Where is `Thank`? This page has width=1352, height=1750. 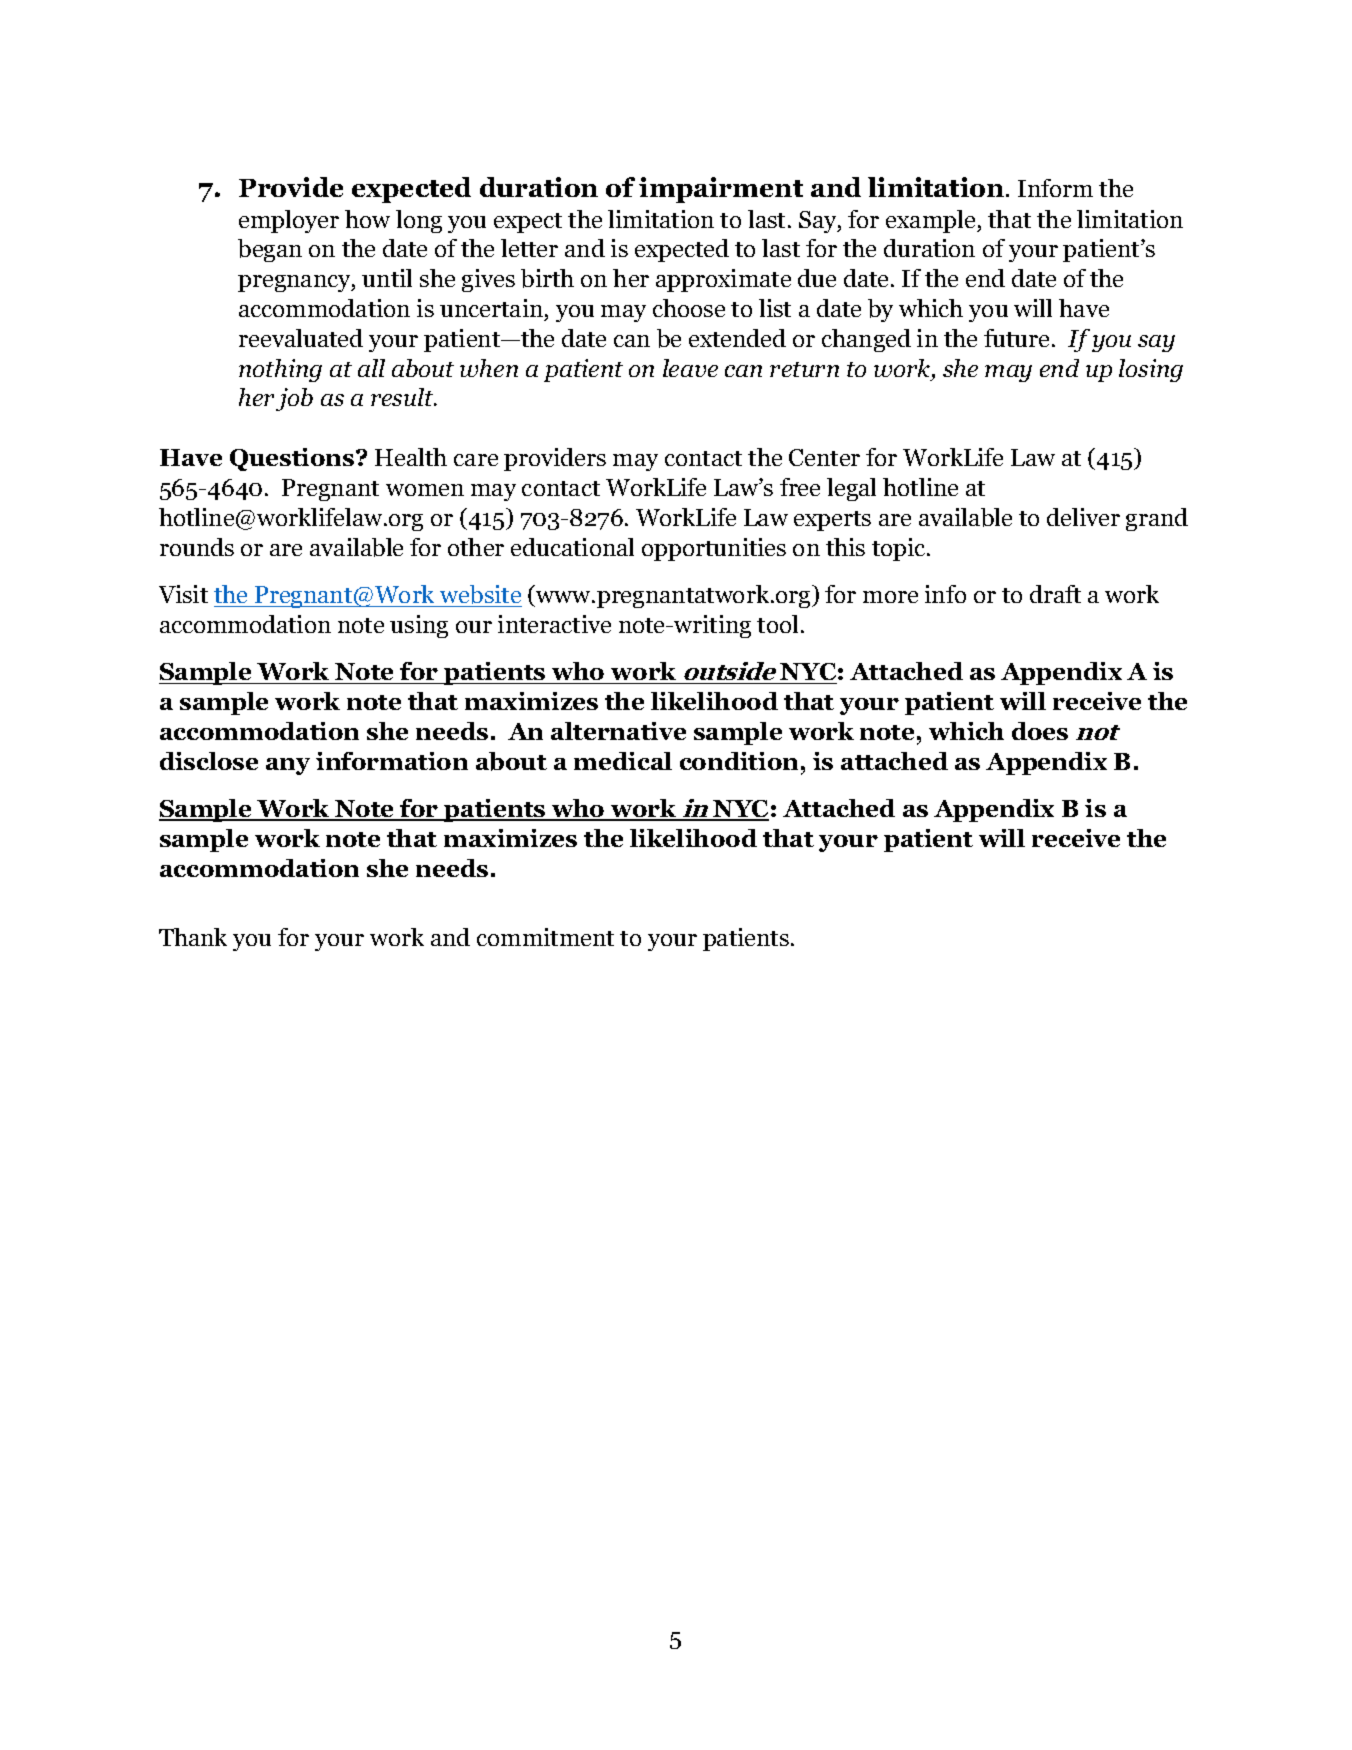 Thank is located at coordinates (193, 937).
